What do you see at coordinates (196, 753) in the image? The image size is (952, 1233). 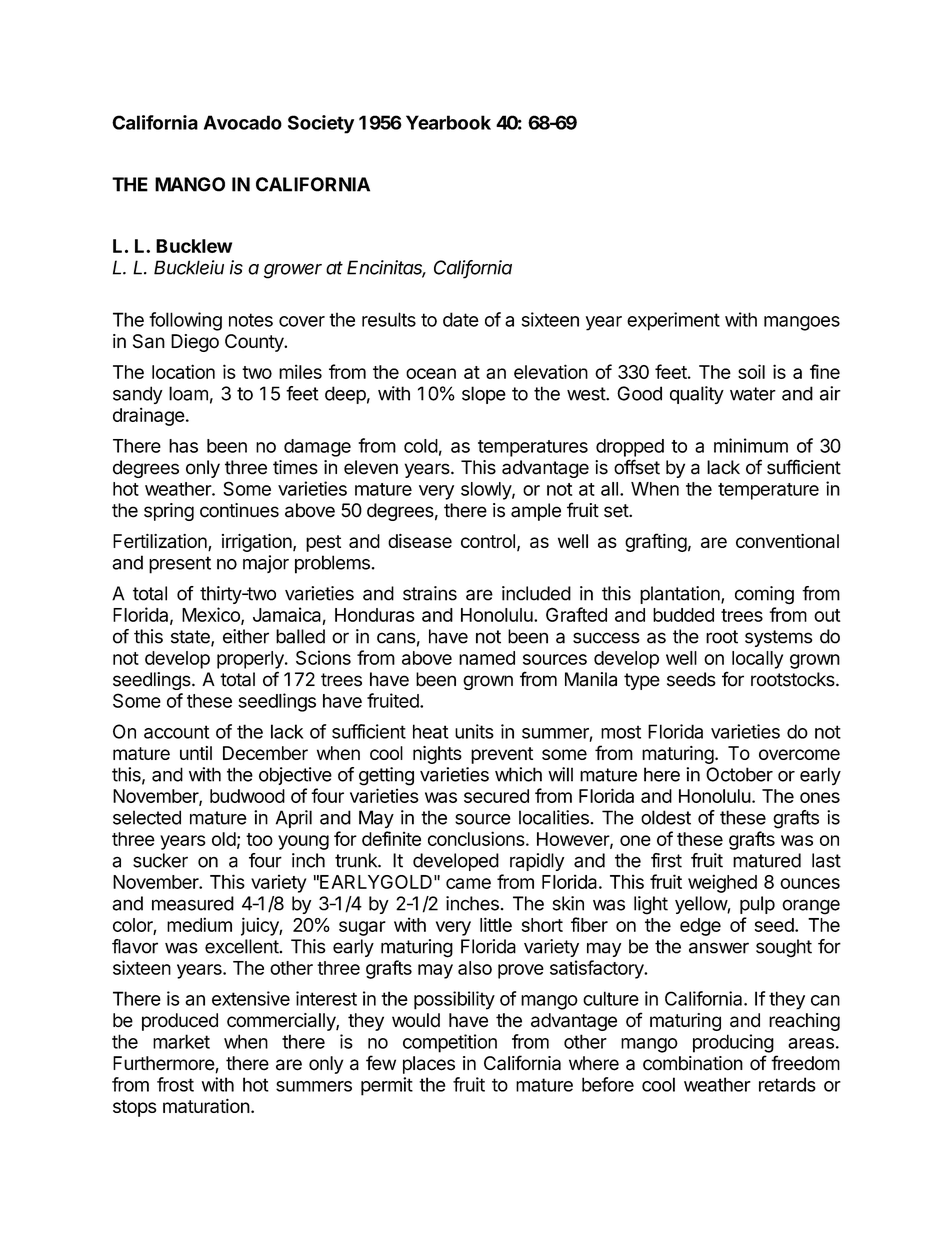 I see `until` at bounding box center [196, 753].
